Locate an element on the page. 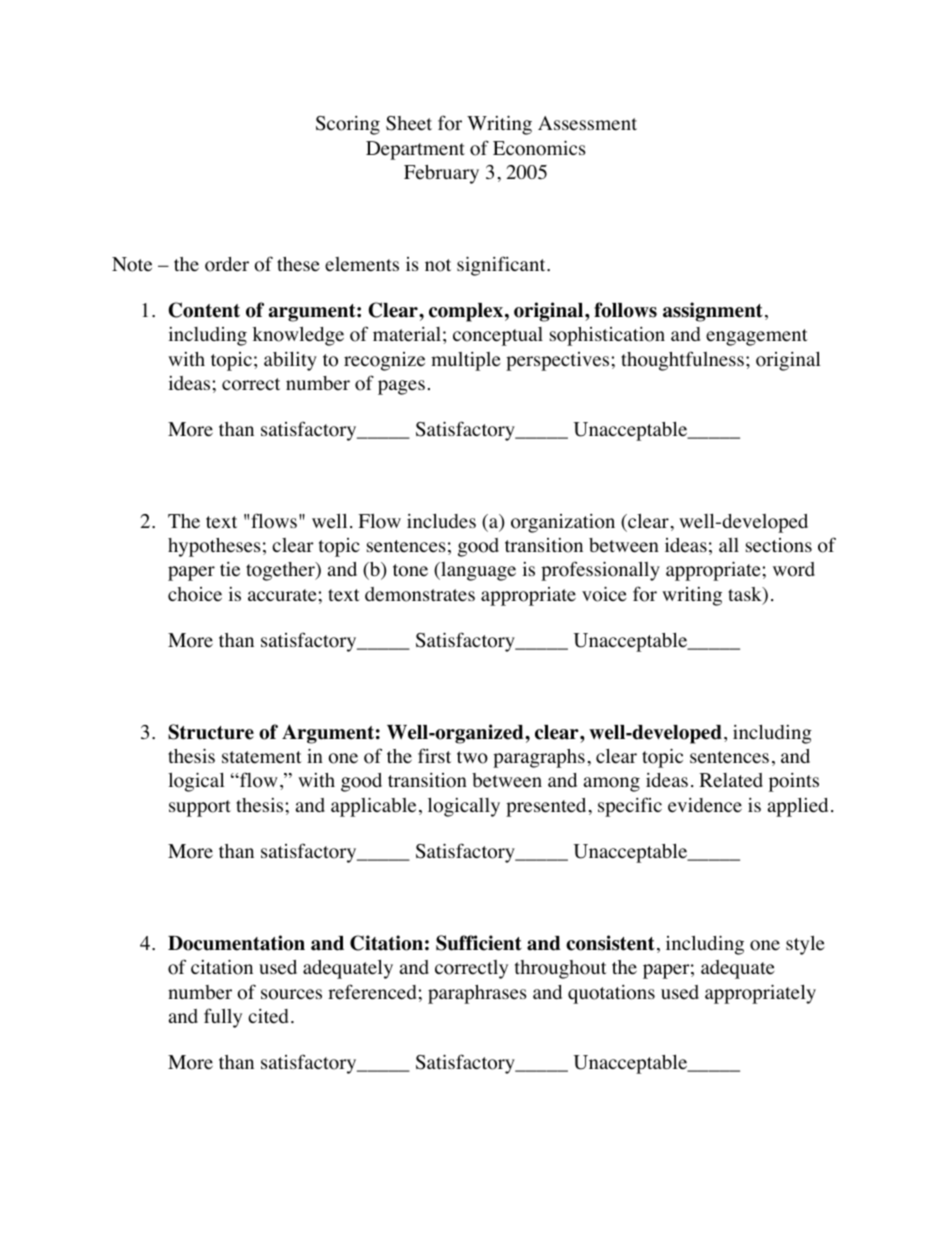 This page has width=952, height=1233. paraphrases is located at coordinates (477, 994).
